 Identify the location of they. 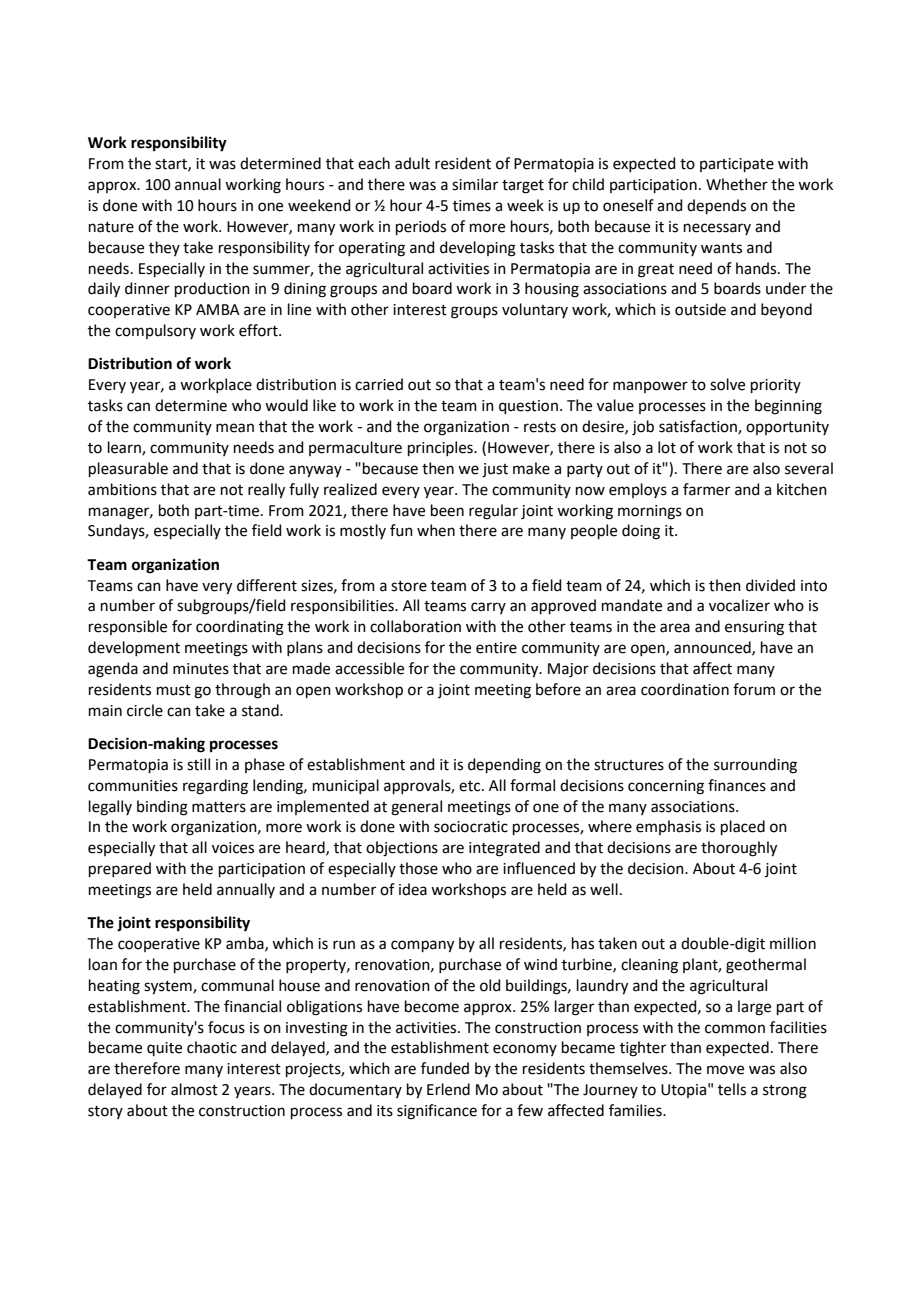
(164, 248).
